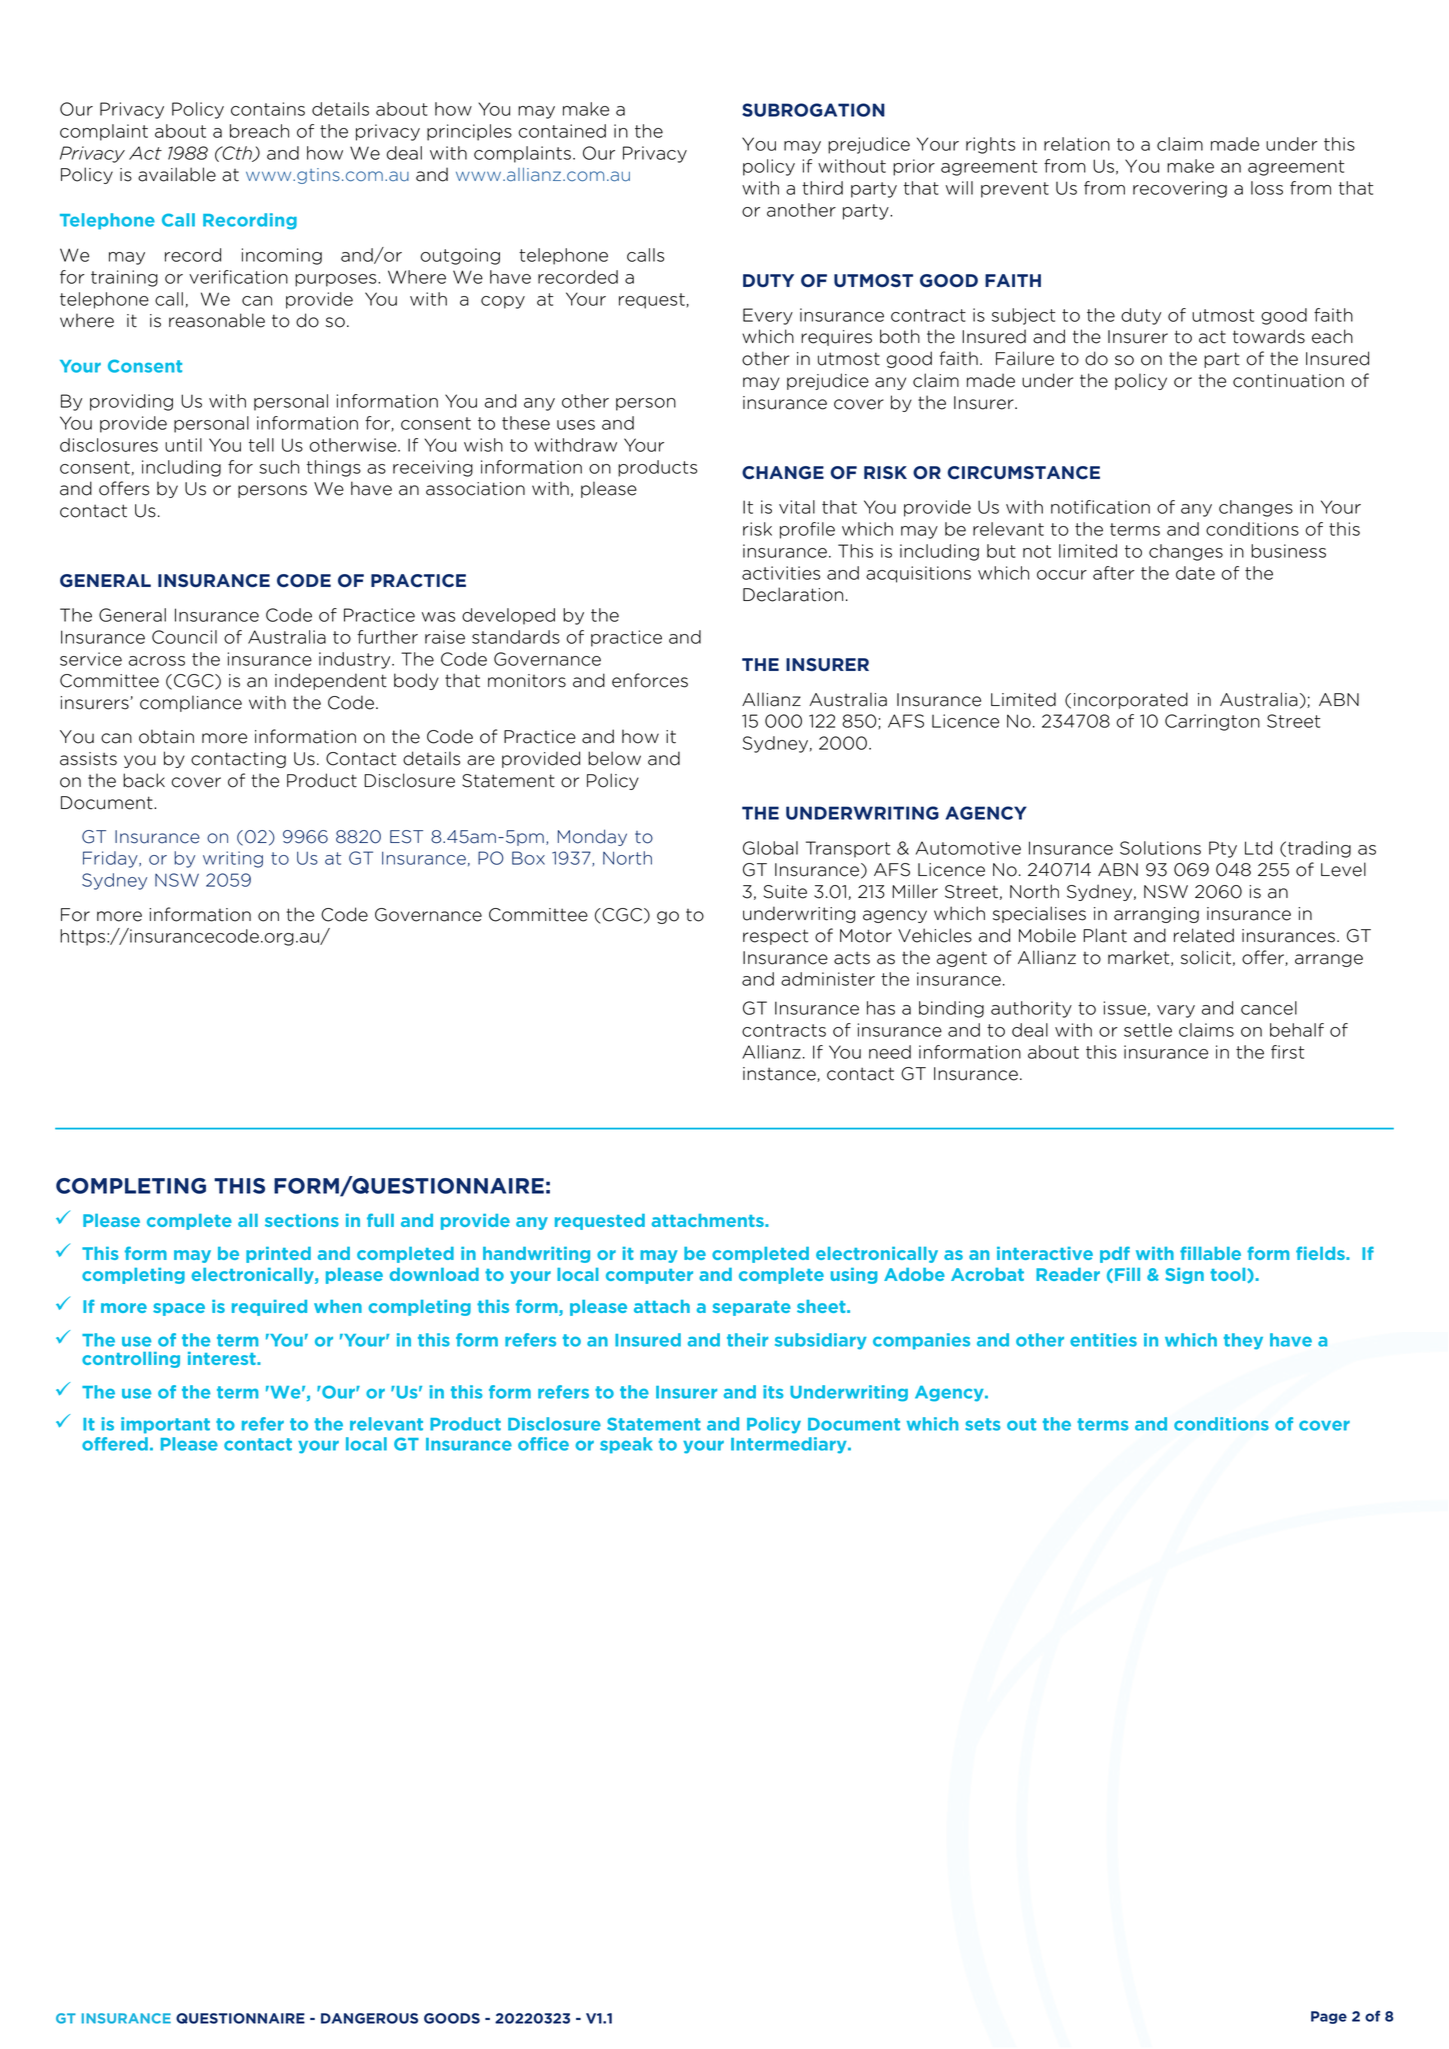  I want to click on instance, so click(780, 1074).
